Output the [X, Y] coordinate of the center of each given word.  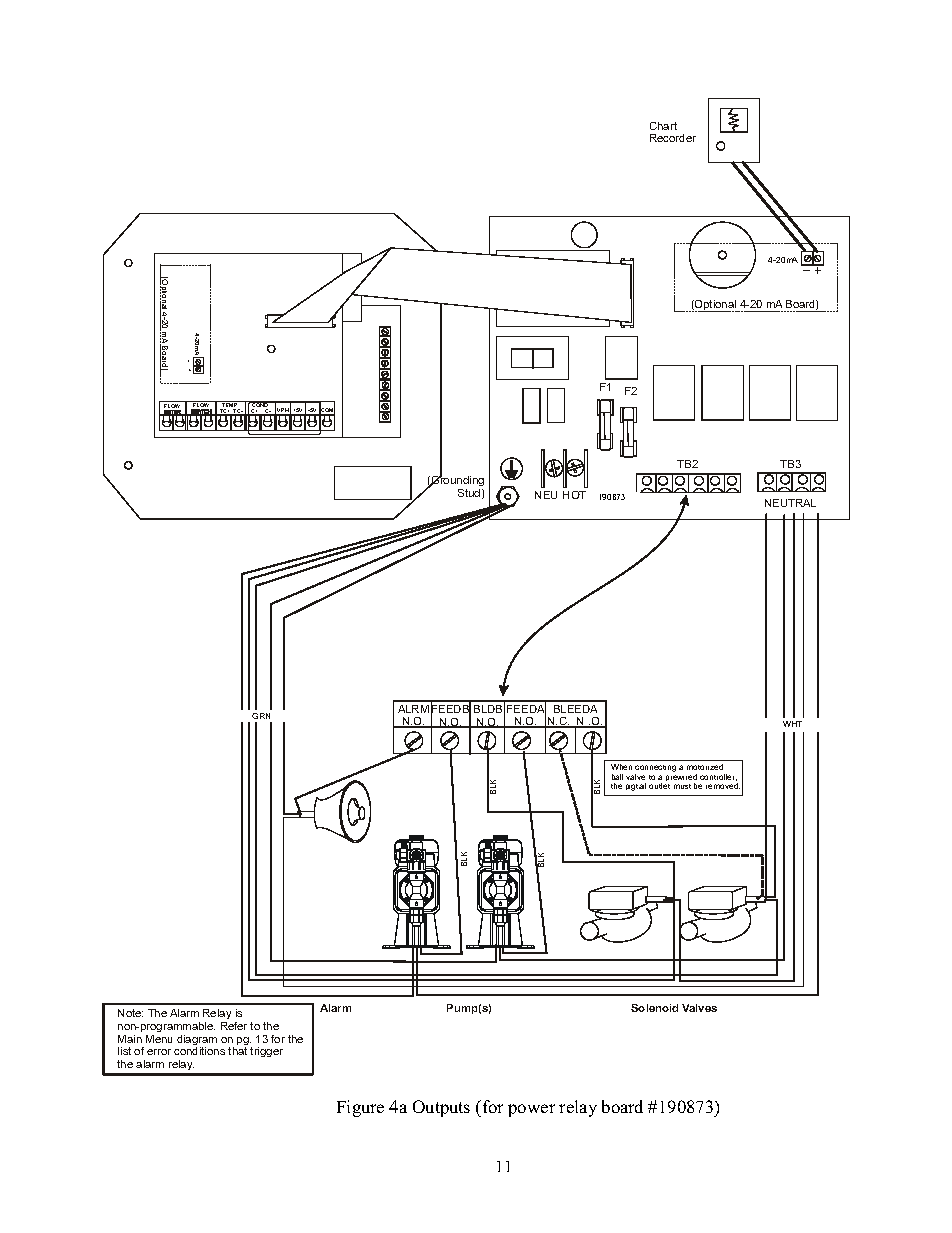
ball [617, 777]
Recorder [673, 138]
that [237, 1051]
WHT [792, 724]
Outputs [441, 1108]
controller [718, 777]
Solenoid [654, 1008]
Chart [663, 126]
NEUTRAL [790, 503]
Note [130, 1013]
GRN [261, 716]
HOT [574, 495]
